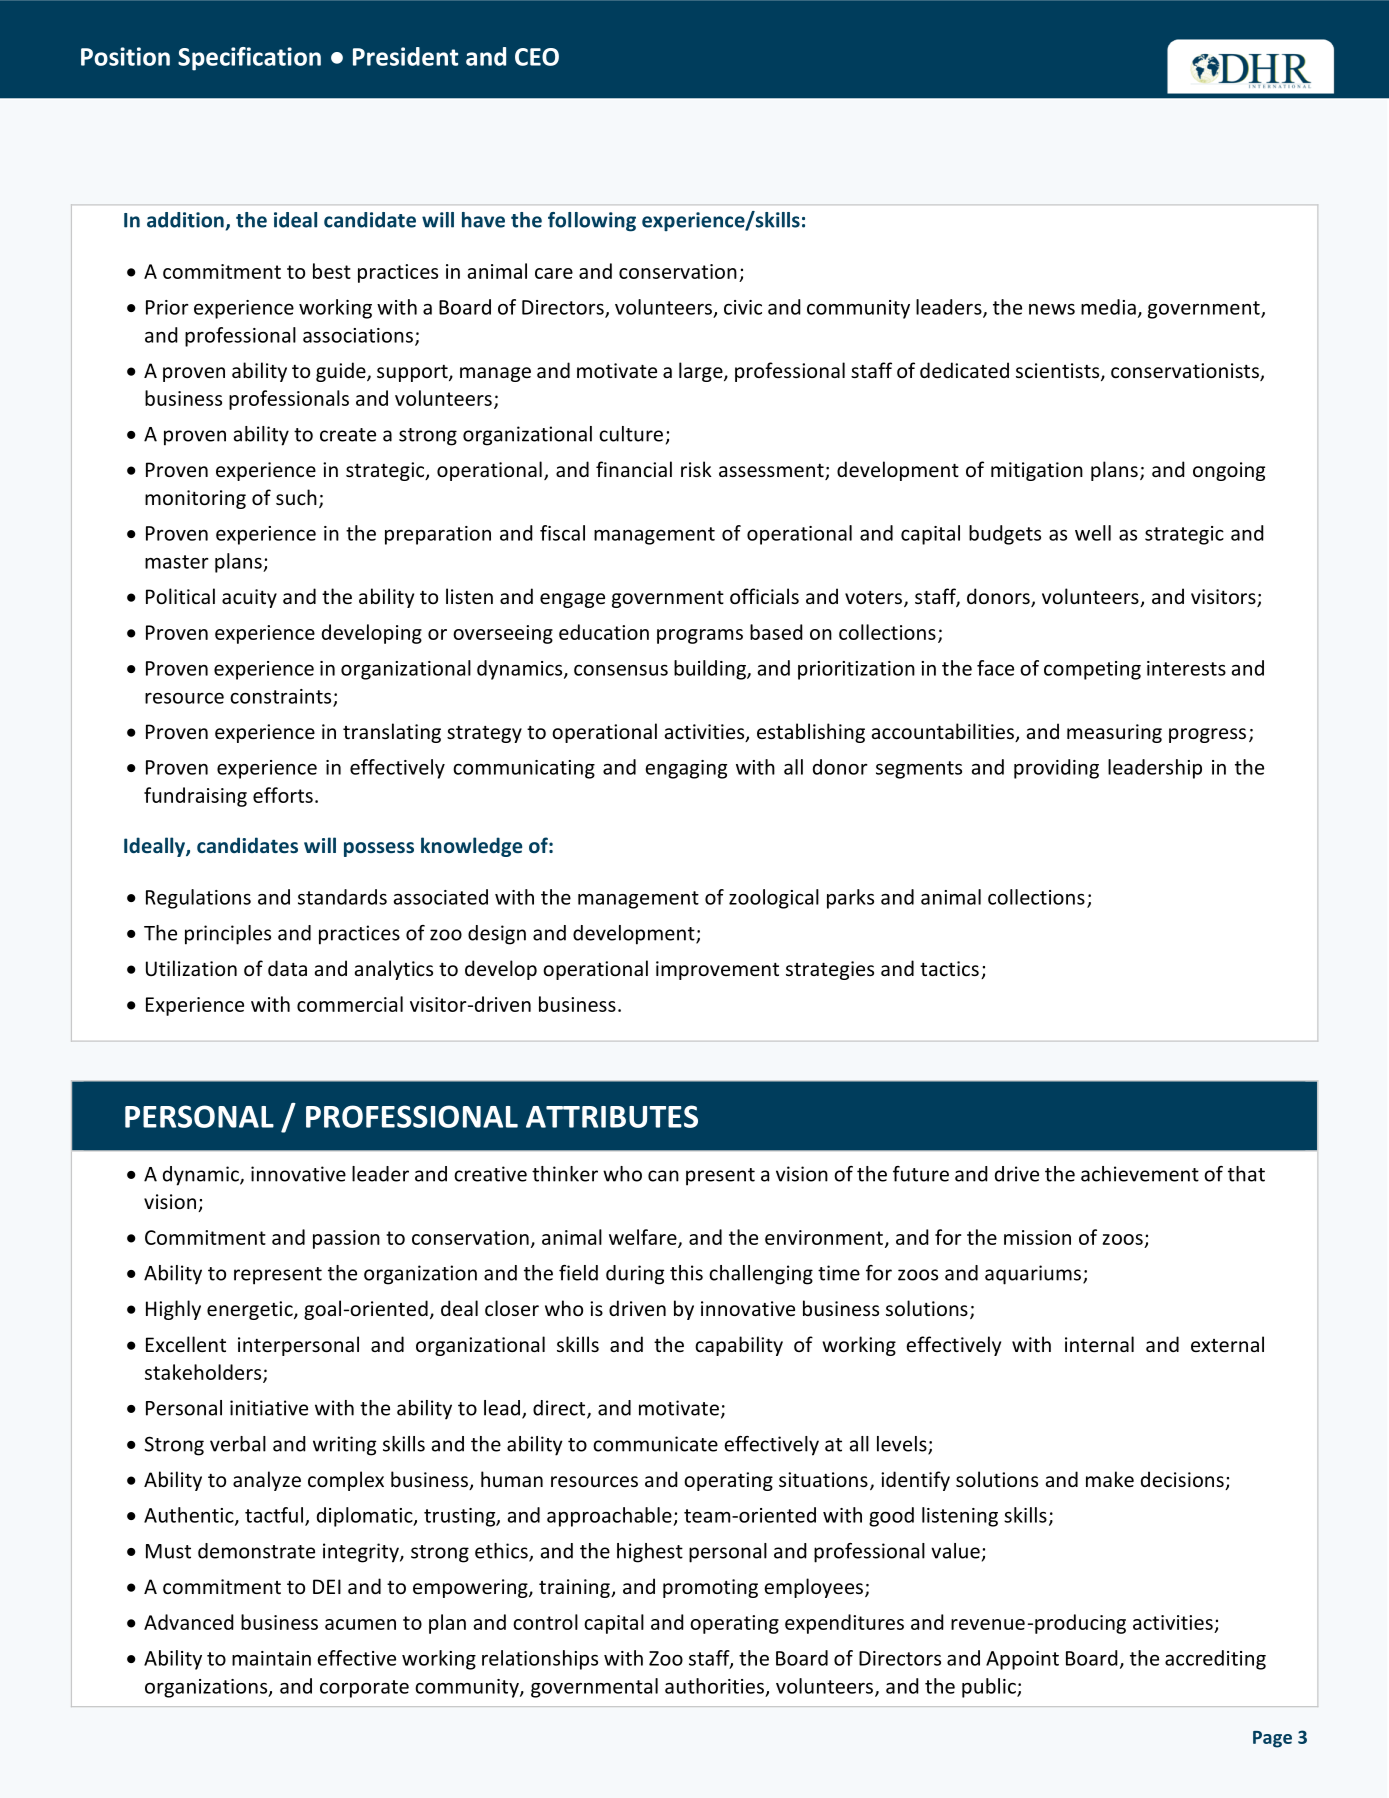  Describe the element at coordinates (1022, 1660) in the page. I see `Appoint` at that location.
